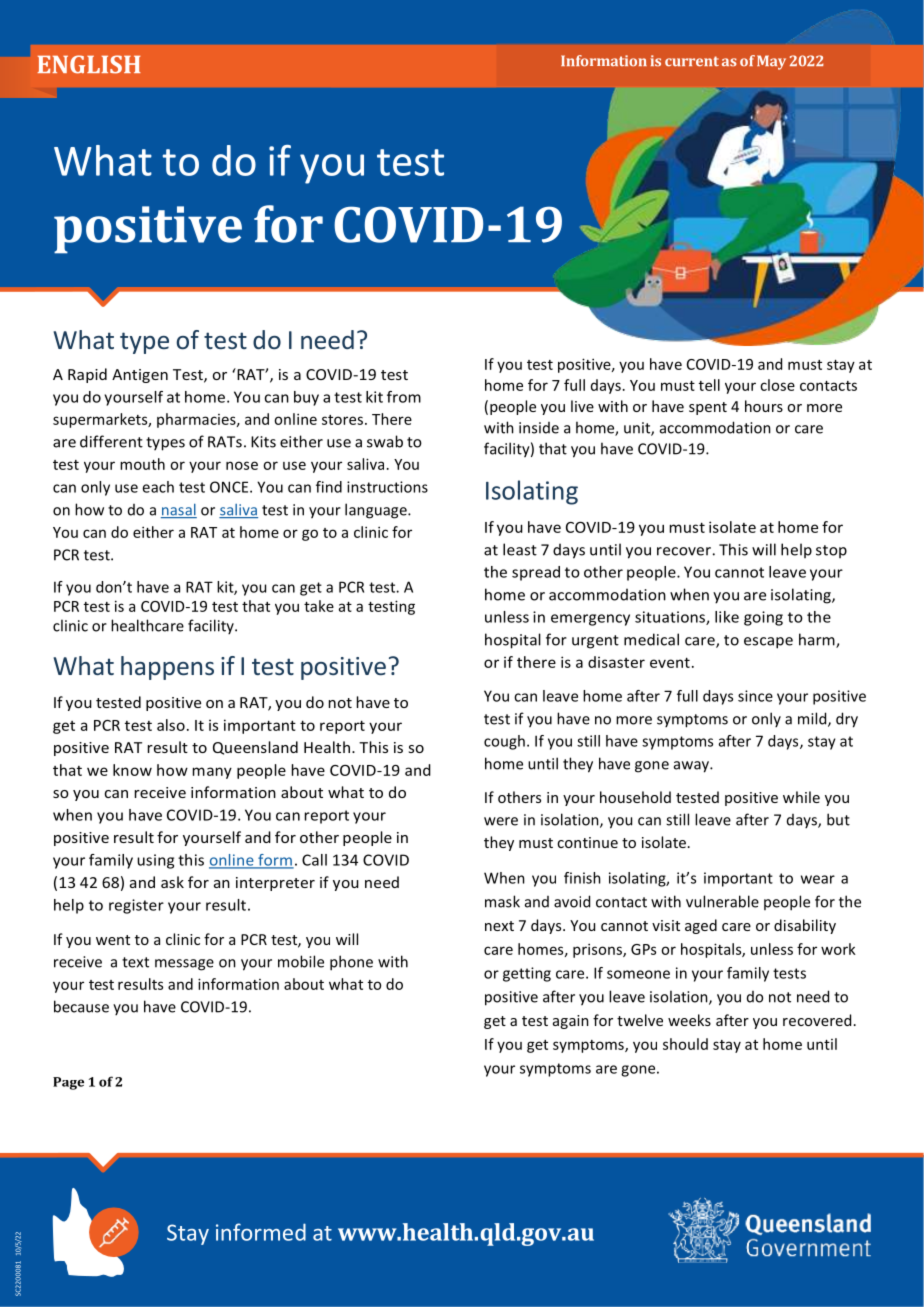 This page has width=924, height=1307. What do you see at coordinates (68, 1083) in the page?
I see `Page` at bounding box center [68, 1083].
